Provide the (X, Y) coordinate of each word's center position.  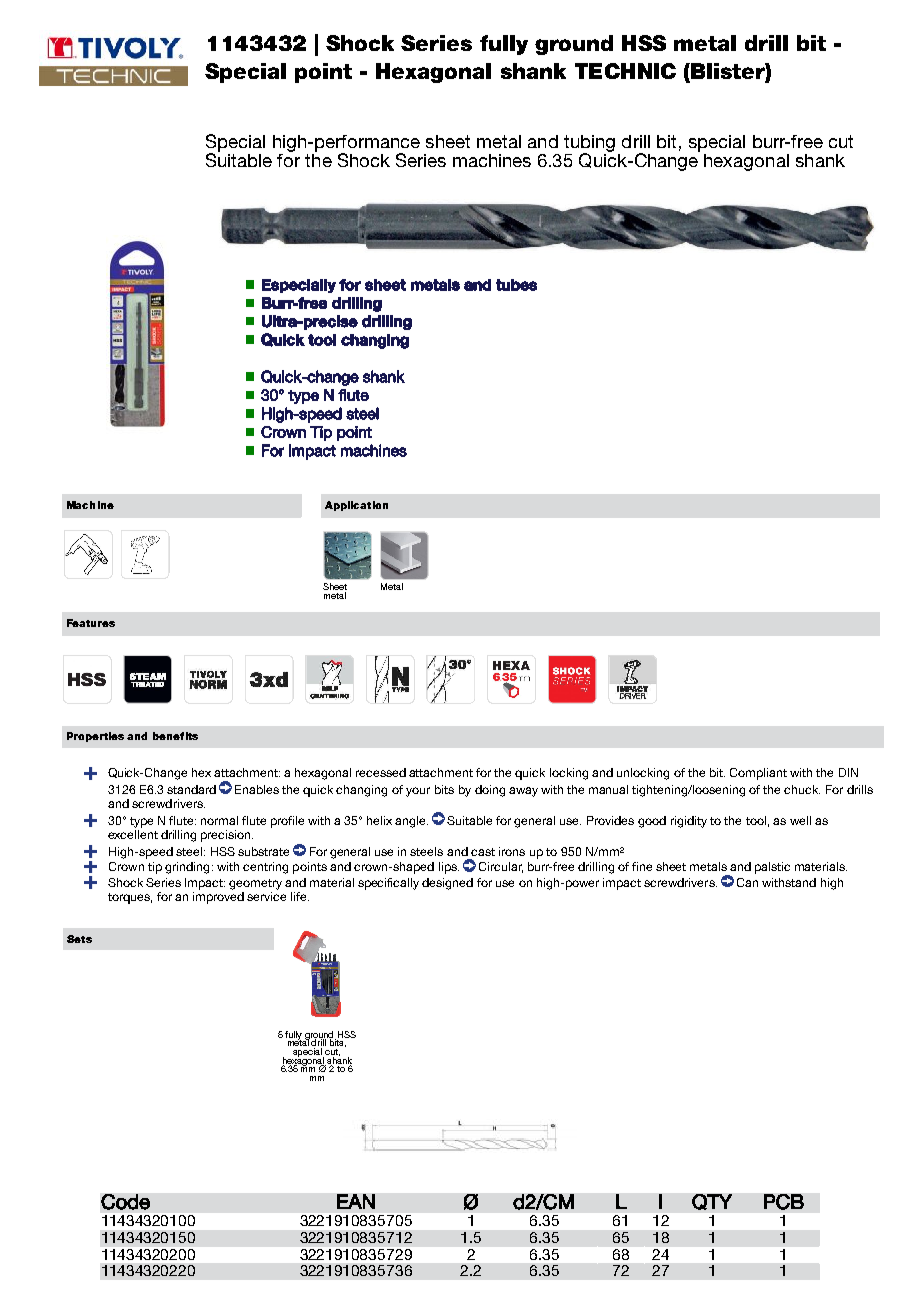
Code (125, 1202)
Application (356, 506)
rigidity (689, 822)
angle (411, 822)
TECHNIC (625, 71)
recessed (381, 772)
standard (191, 789)
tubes (516, 285)
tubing (589, 145)
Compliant (758, 774)
